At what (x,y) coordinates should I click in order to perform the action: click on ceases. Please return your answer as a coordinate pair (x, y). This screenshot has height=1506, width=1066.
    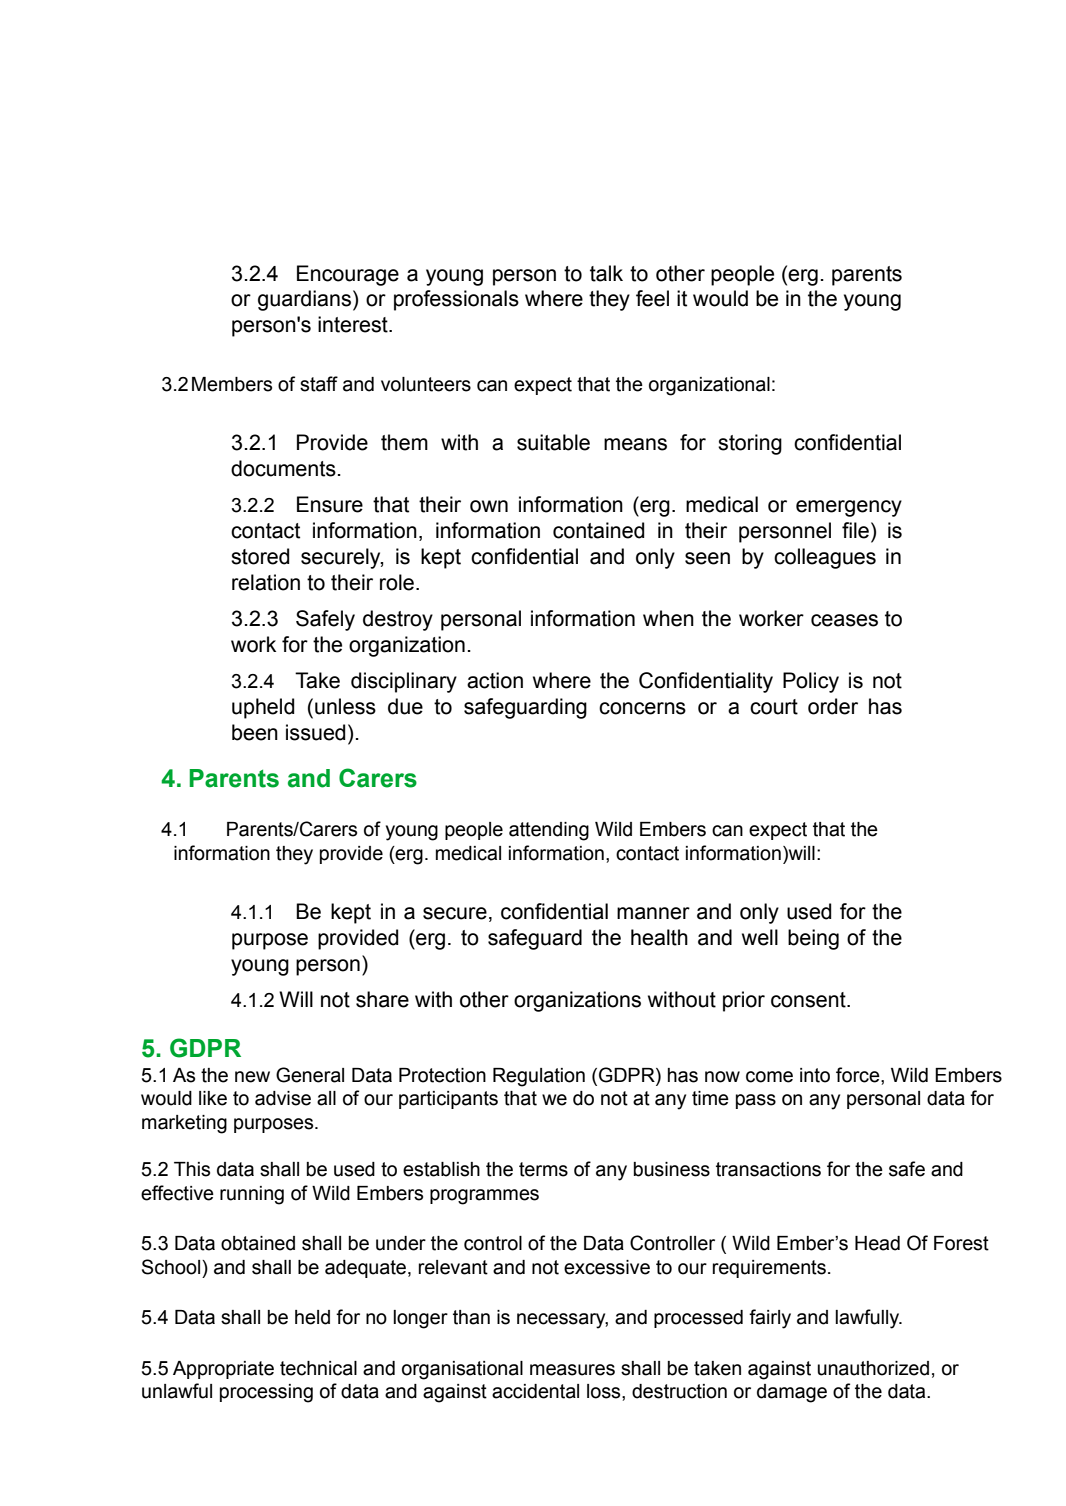
    Looking at the image, I should click on (844, 620).
